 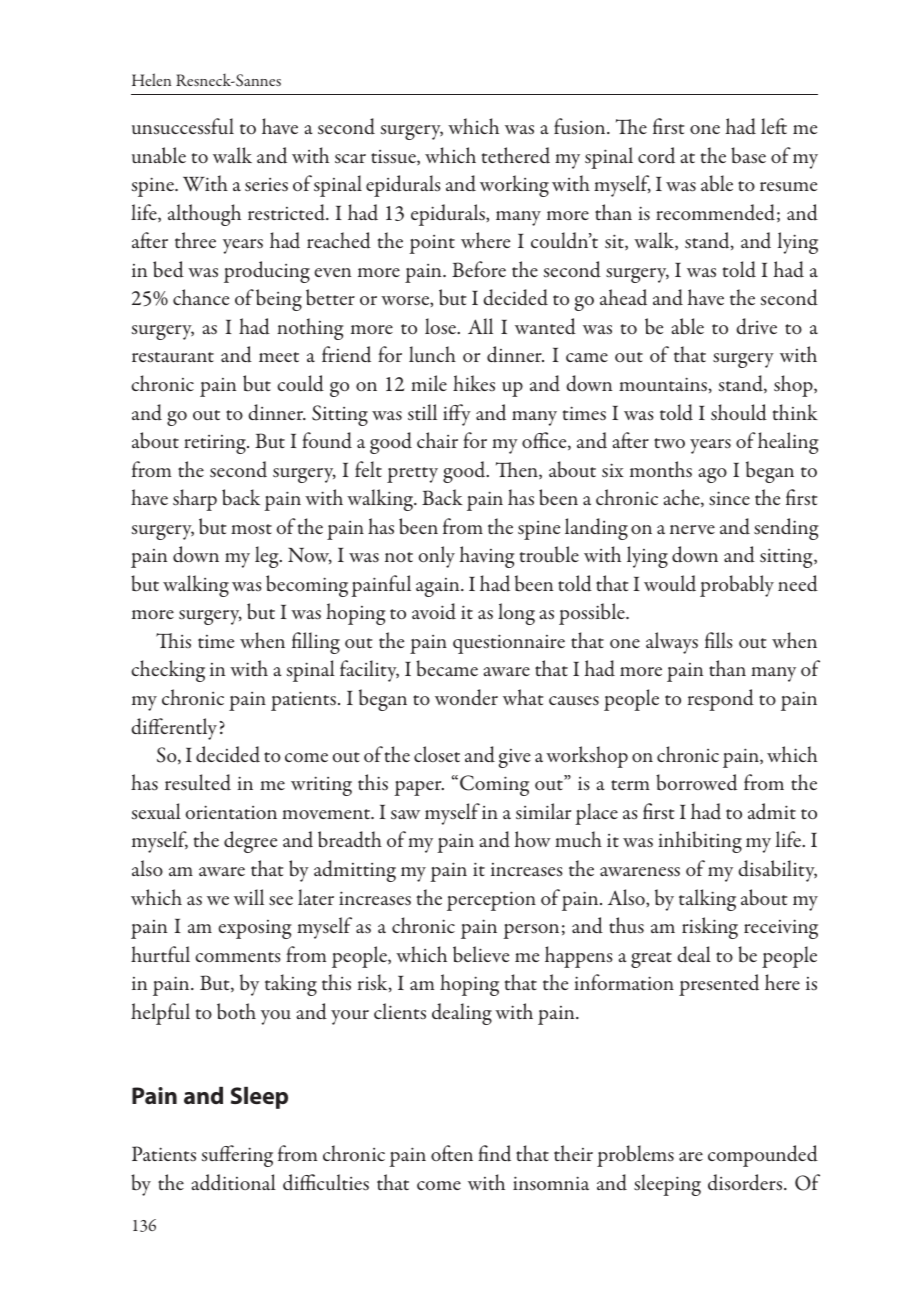 I want to click on unsuccessful, so click(x=183, y=126).
